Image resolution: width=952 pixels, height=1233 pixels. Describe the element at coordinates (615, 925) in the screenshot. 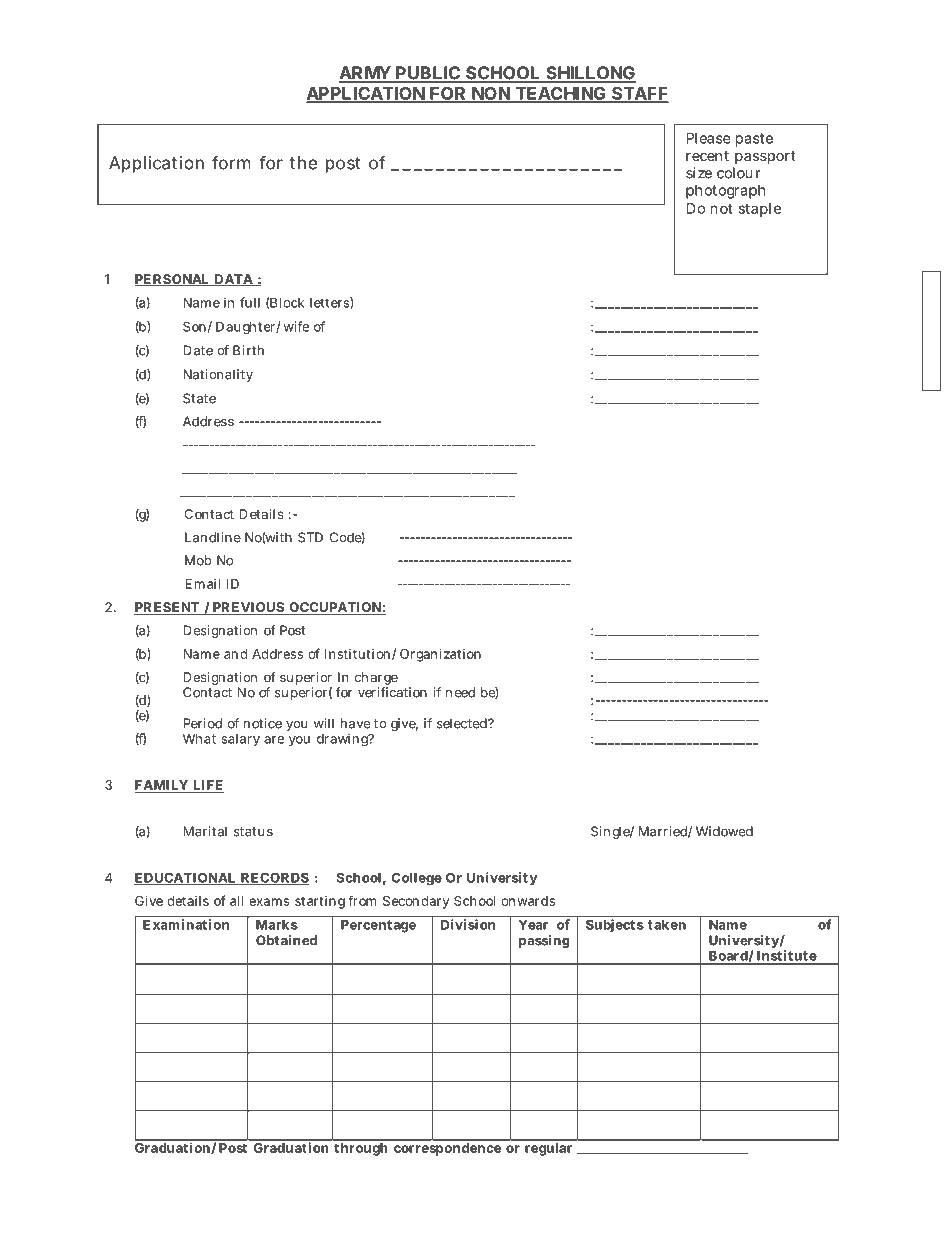

I see `Subjects` at that location.
